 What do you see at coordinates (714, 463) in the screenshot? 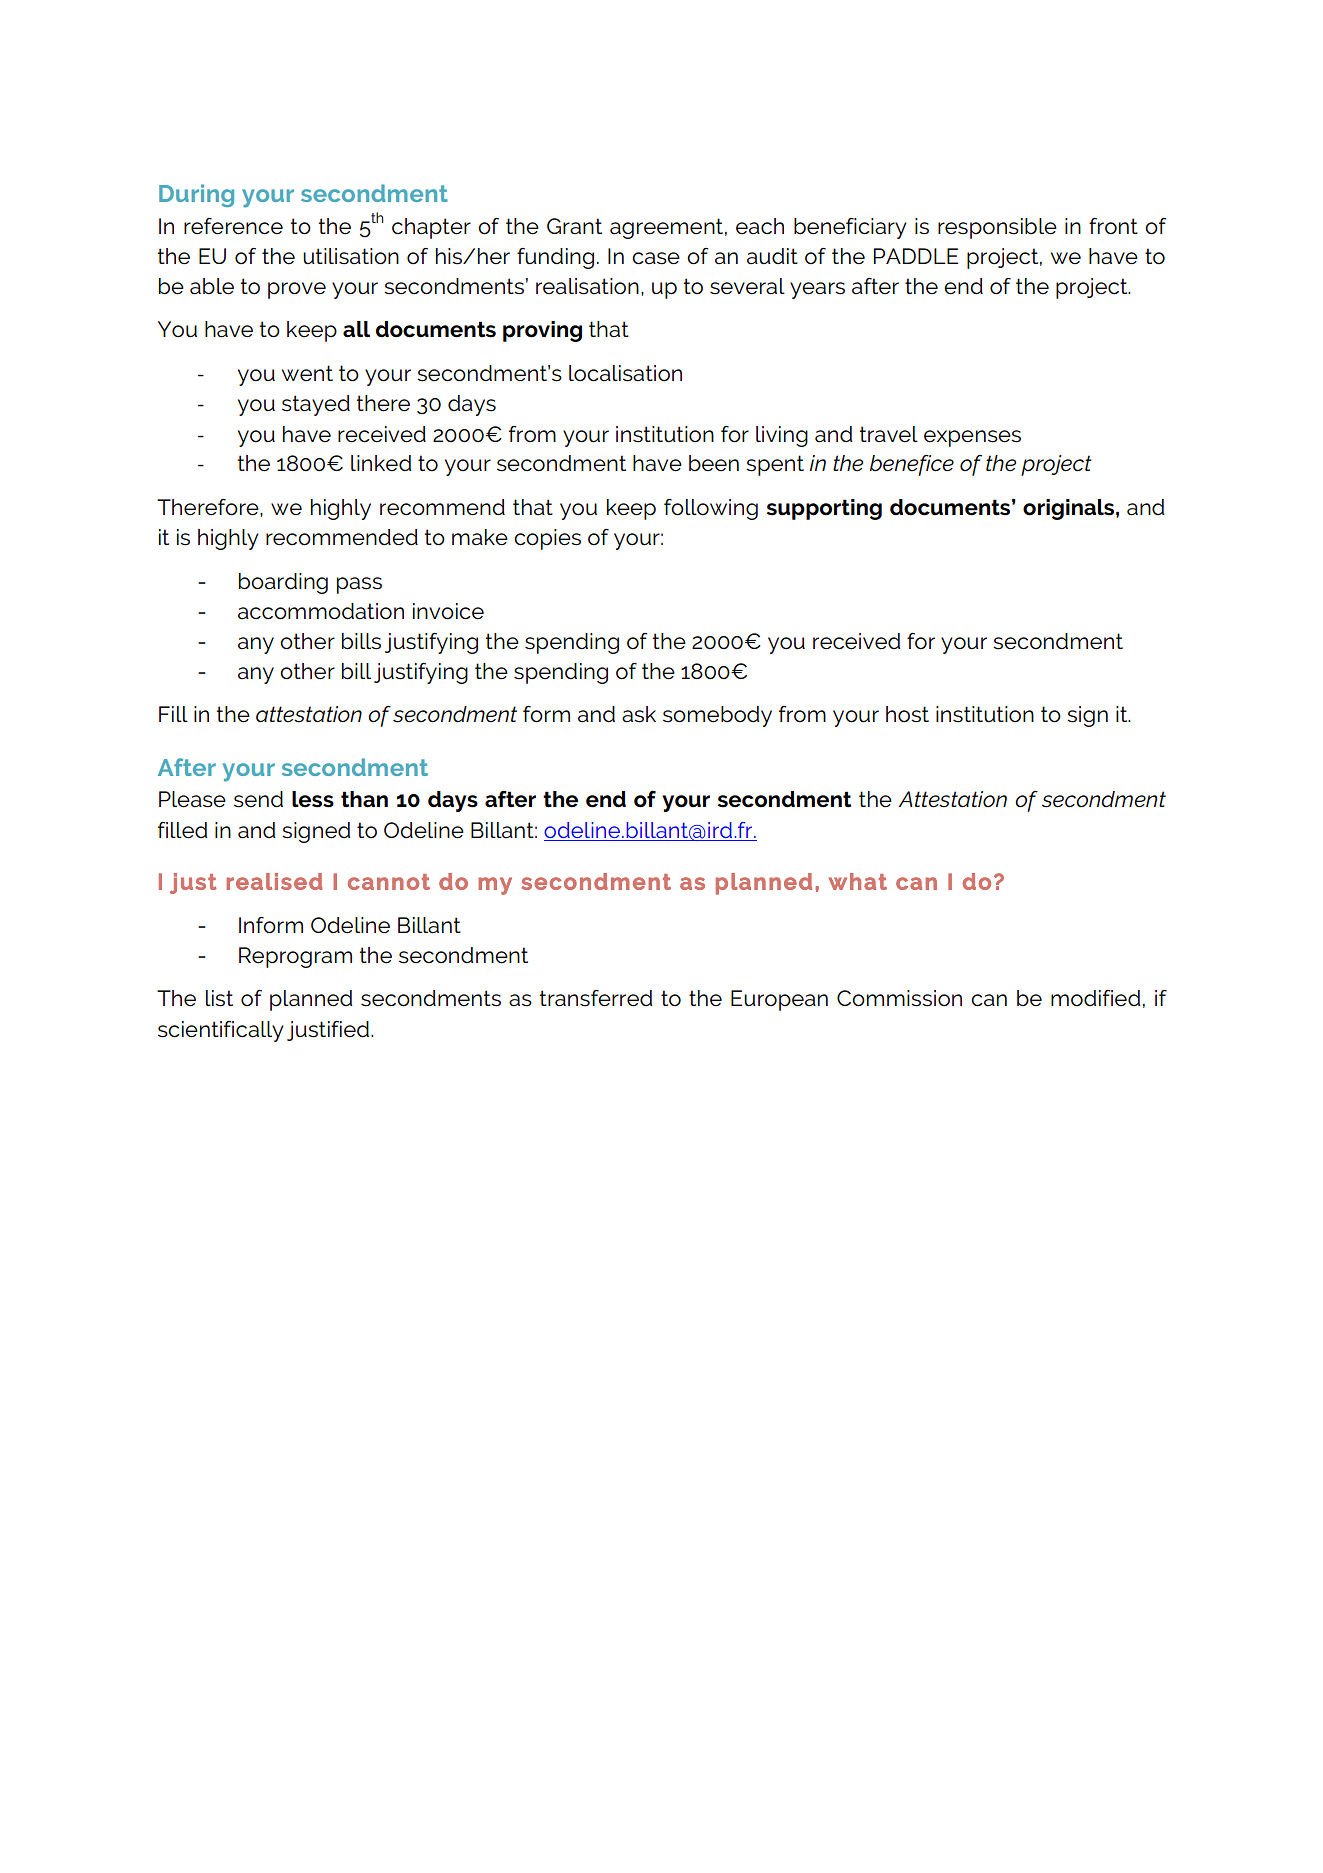
I see `been` at bounding box center [714, 463].
